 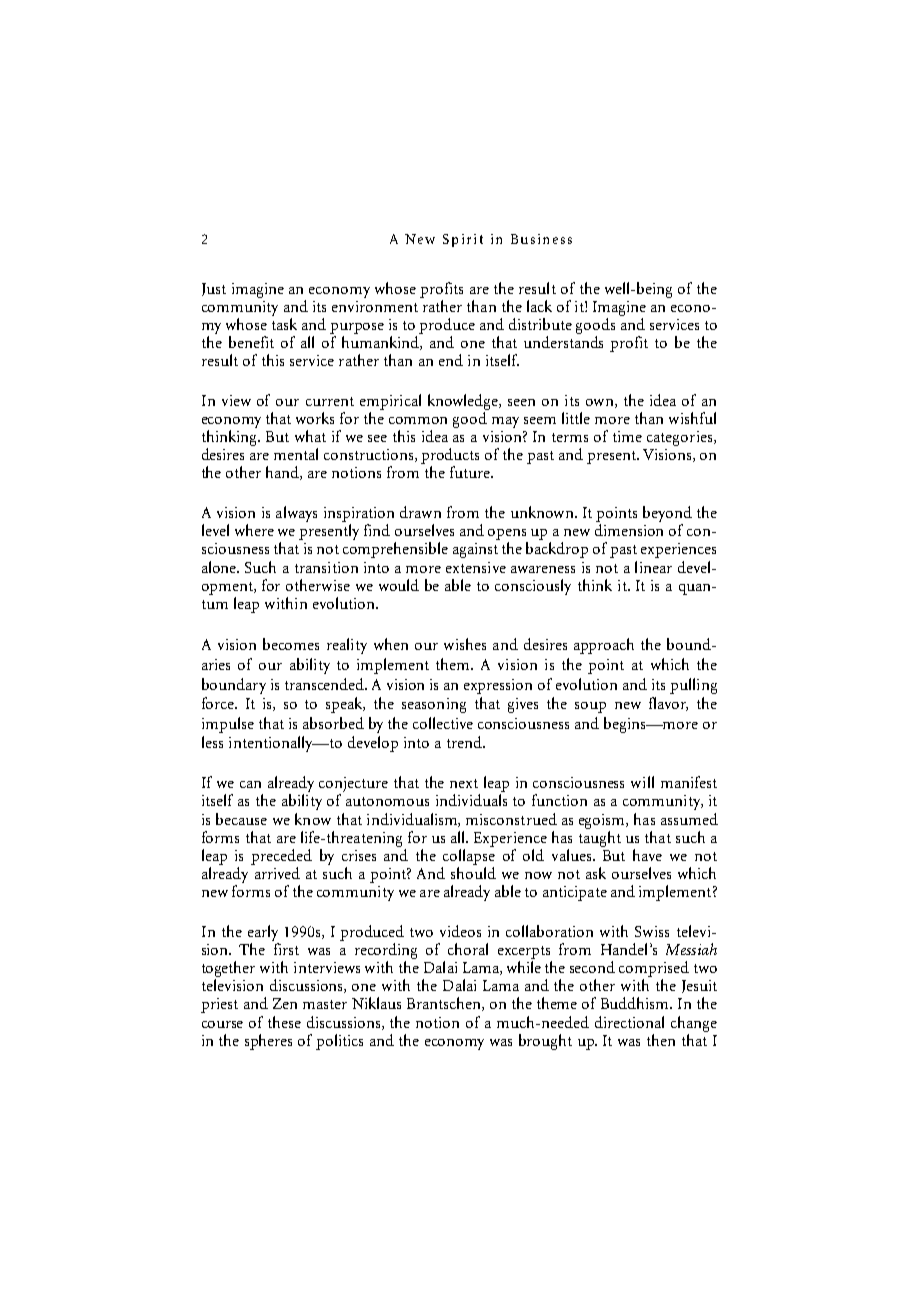 I want to click on lack, so click(x=539, y=306).
